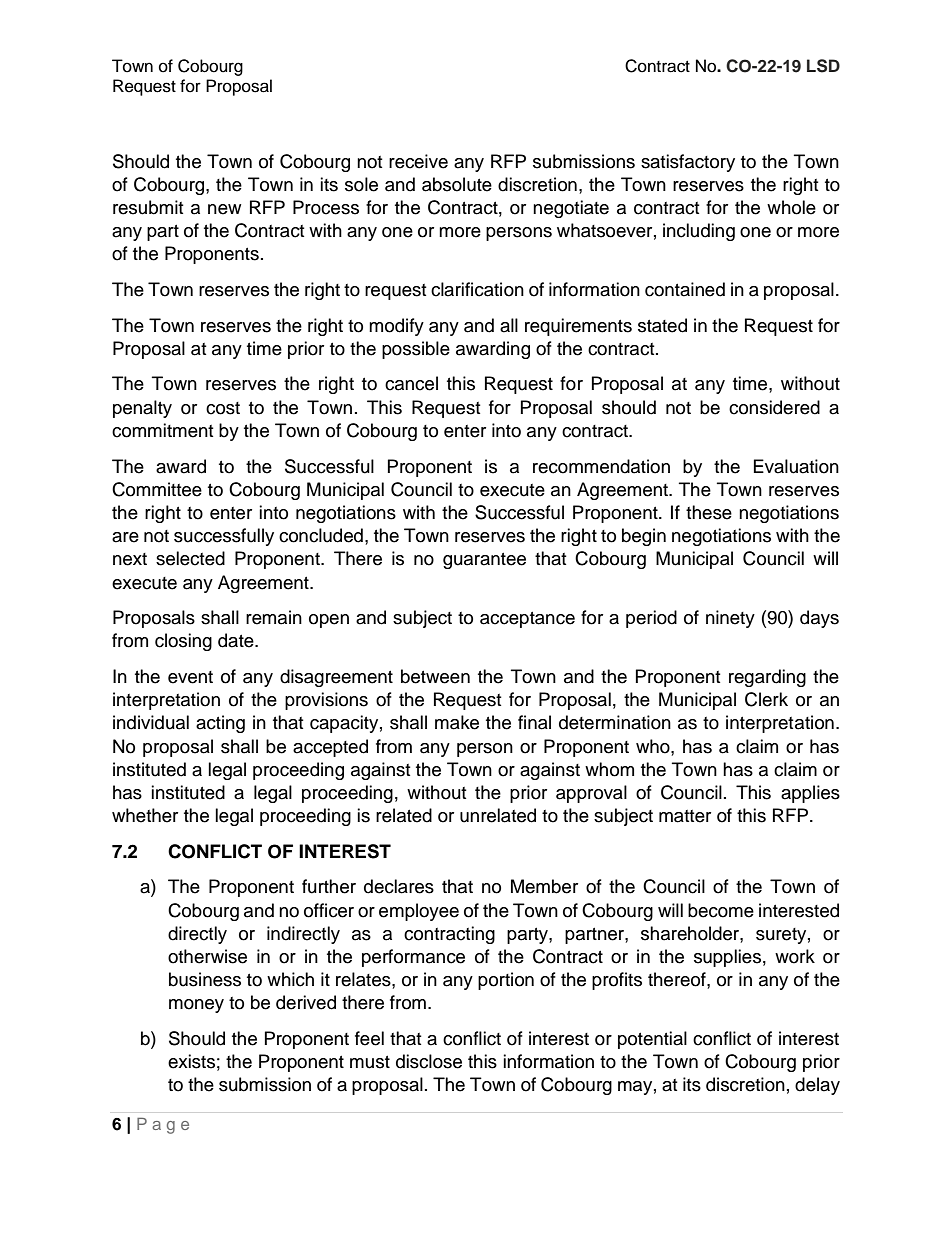 This screenshot has height=1233, width=952. What do you see at coordinates (823, 66) in the screenshot?
I see `LSD` at bounding box center [823, 66].
